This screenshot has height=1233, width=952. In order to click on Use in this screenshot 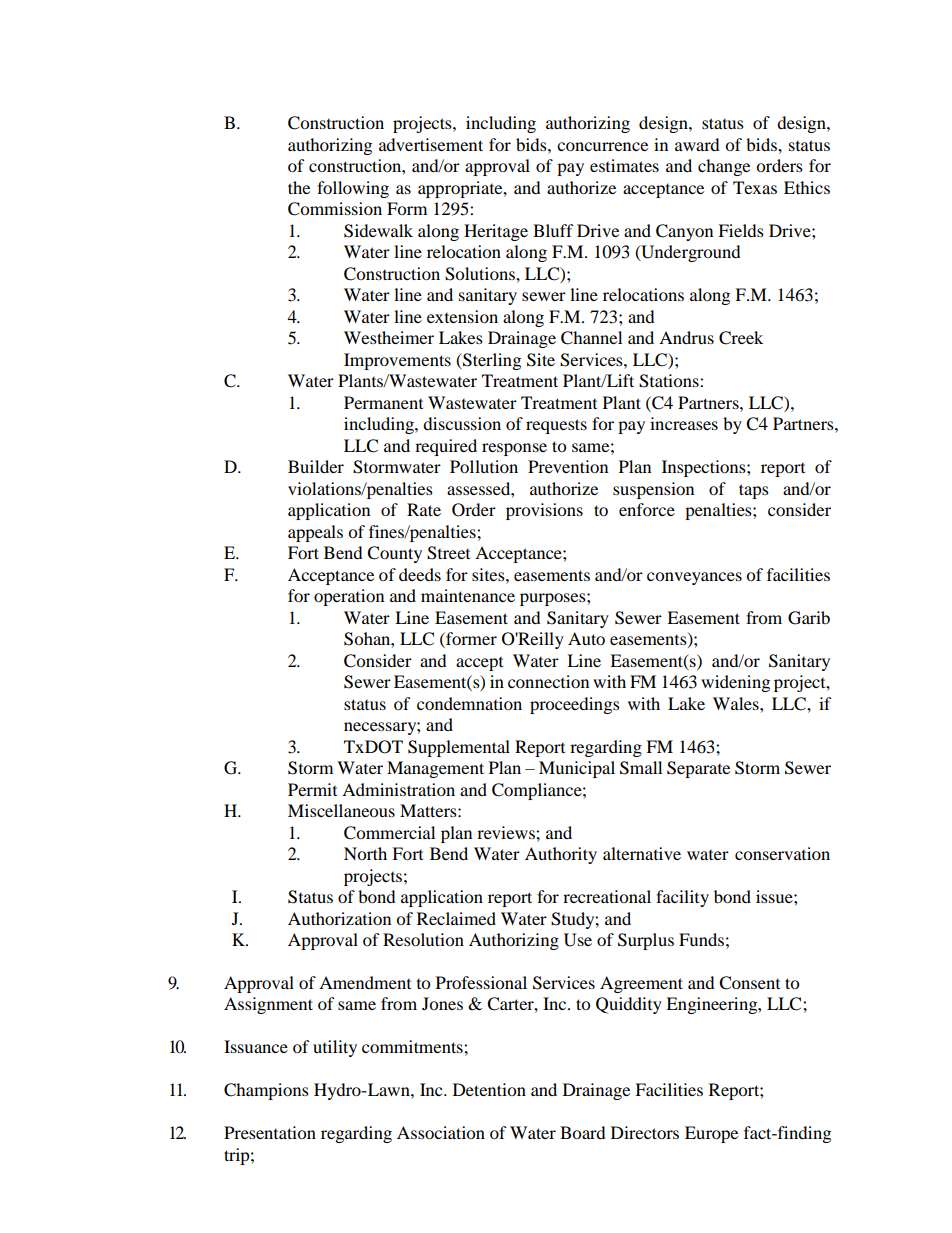, I will do `click(578, 940)`.
